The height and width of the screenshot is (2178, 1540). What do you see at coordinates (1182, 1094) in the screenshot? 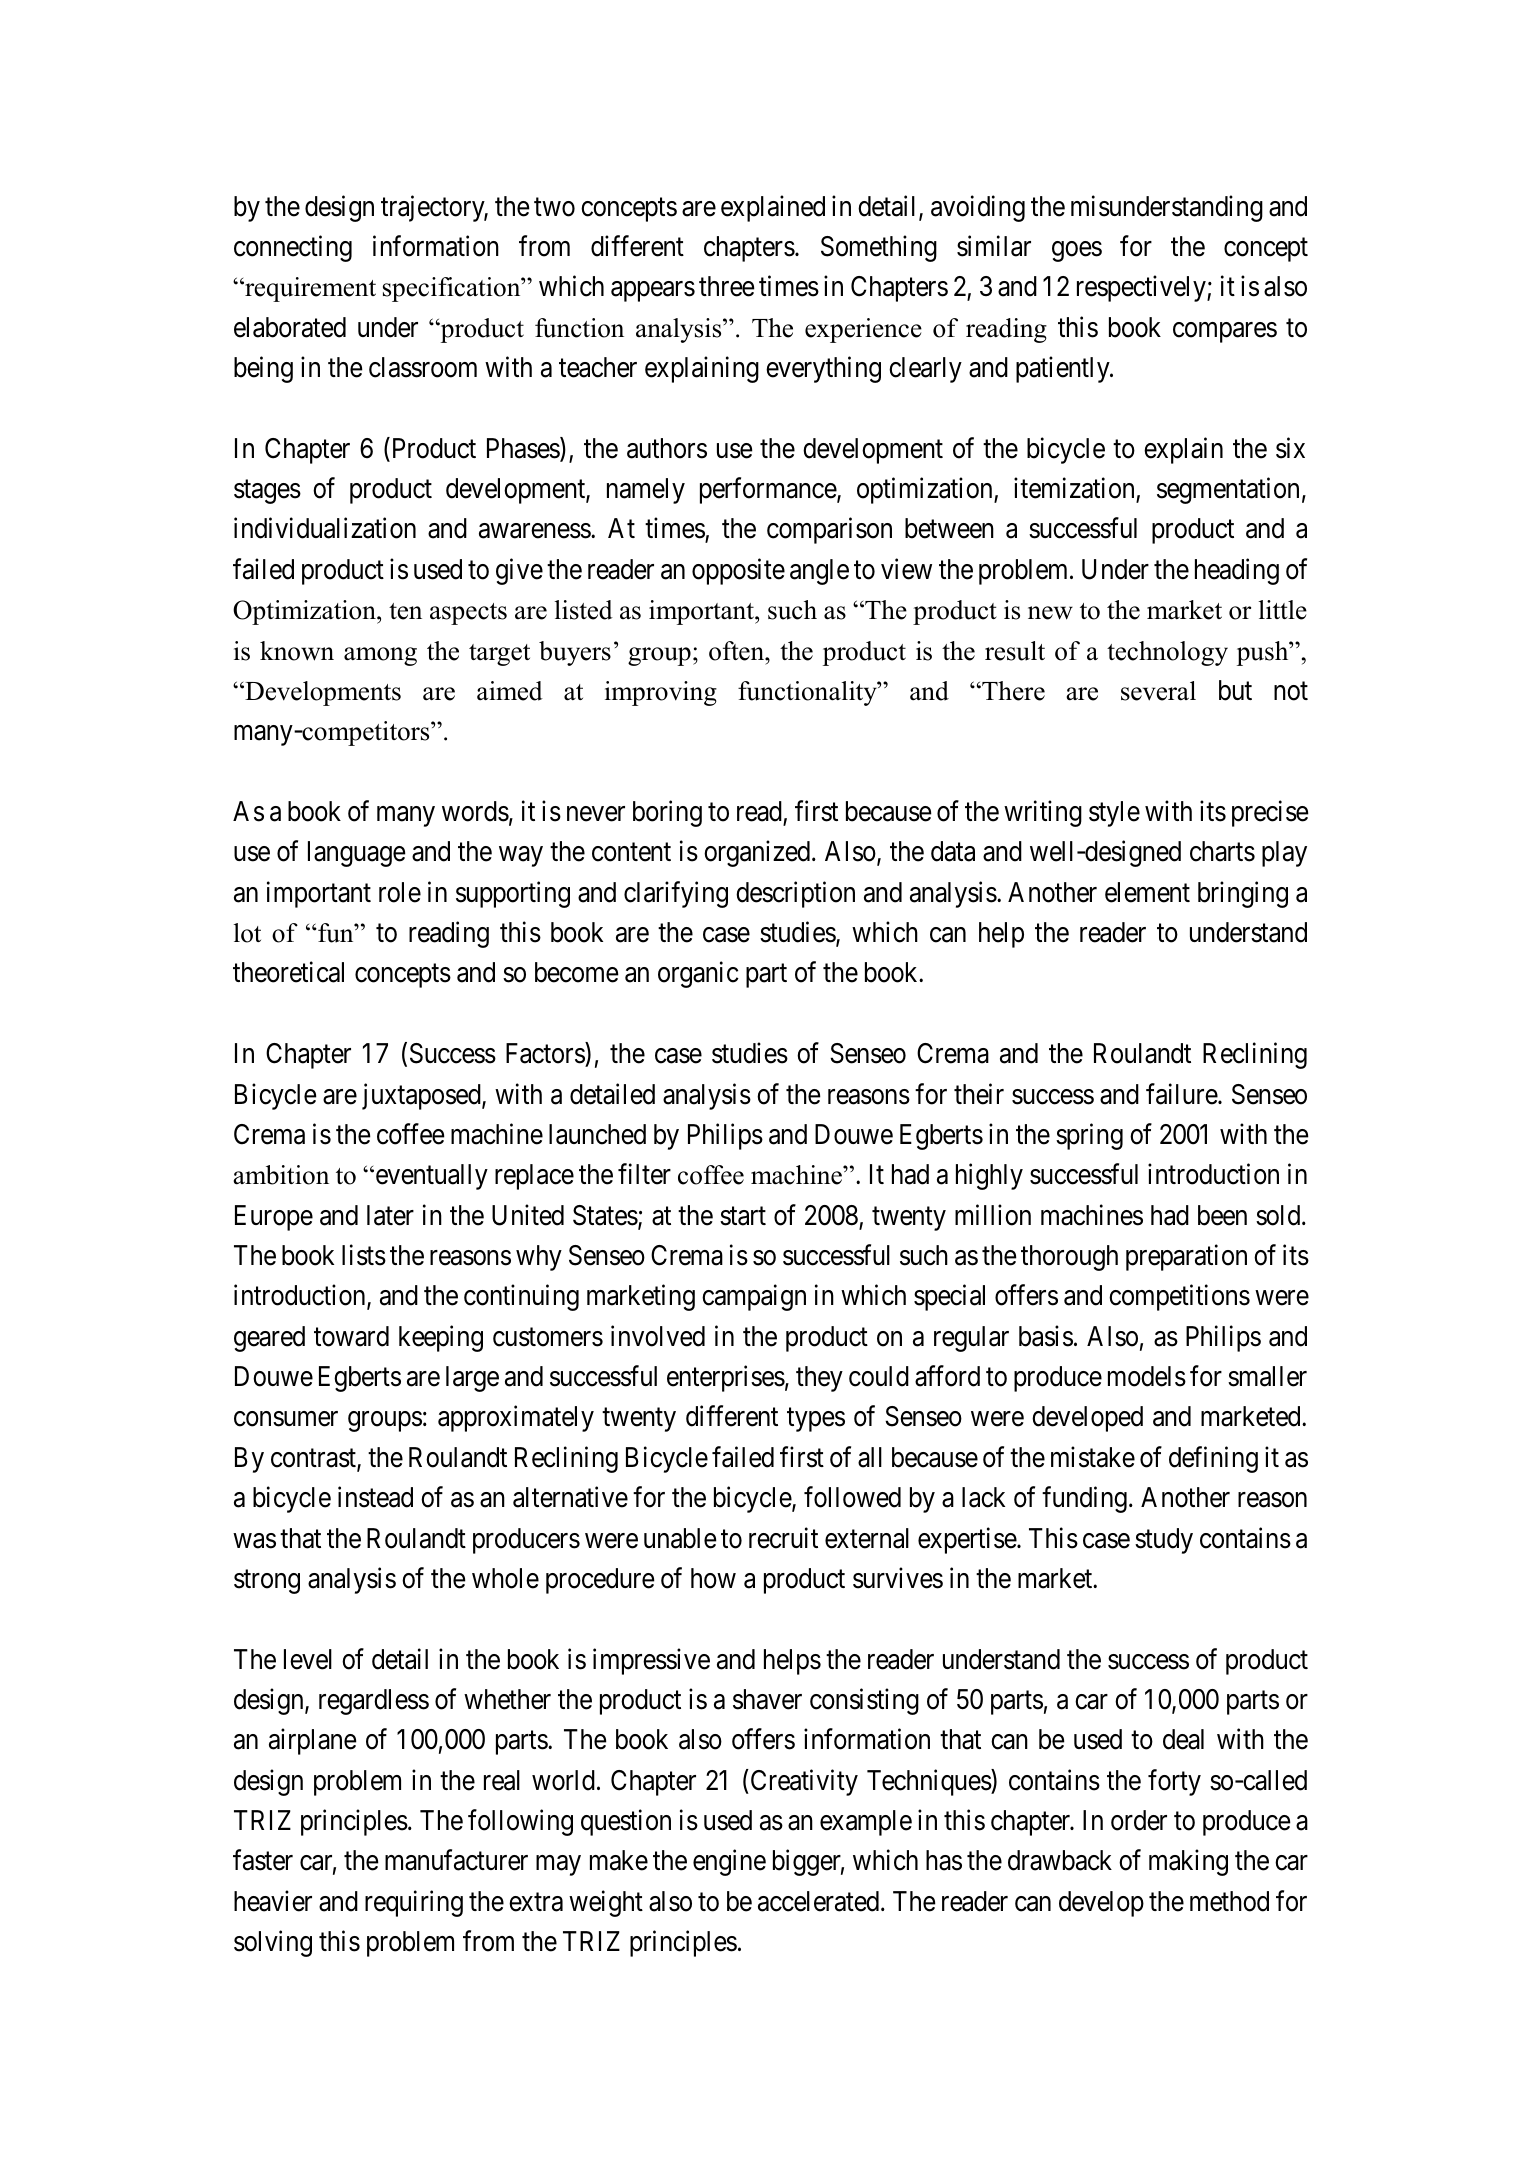
I see `failure` at bounding box center [1182, 1094].
